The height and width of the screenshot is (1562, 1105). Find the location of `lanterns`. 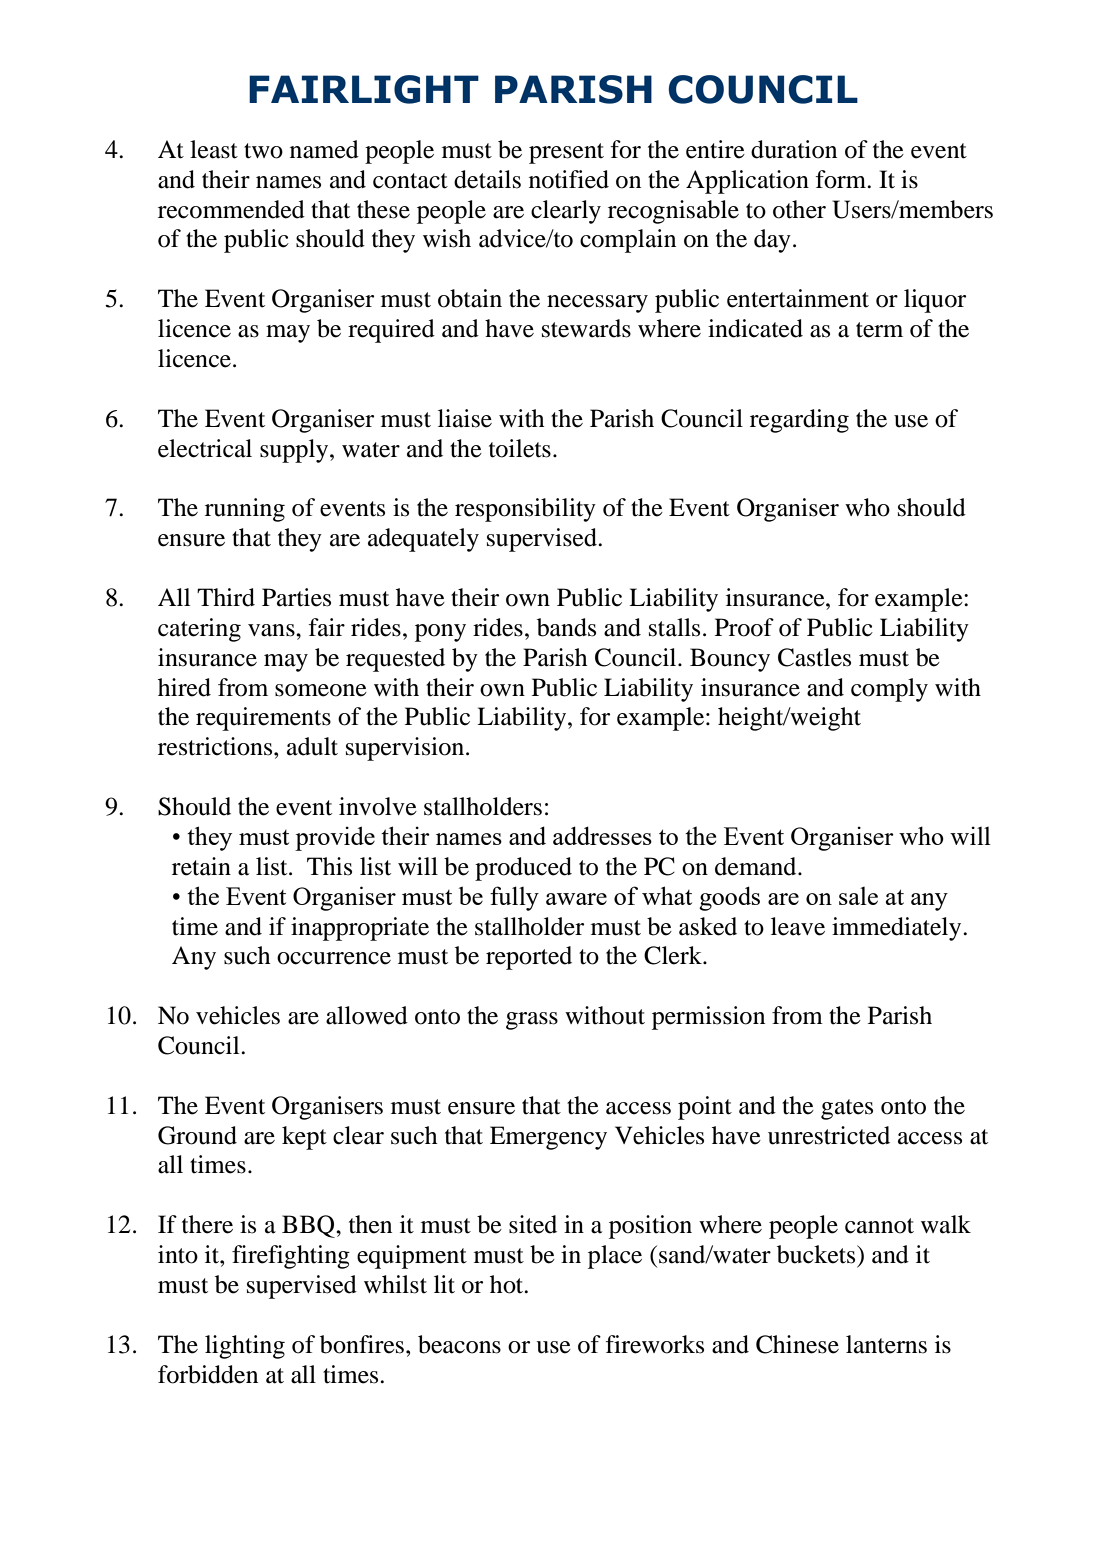

lanterns is located at coordinates (886, 1344).
